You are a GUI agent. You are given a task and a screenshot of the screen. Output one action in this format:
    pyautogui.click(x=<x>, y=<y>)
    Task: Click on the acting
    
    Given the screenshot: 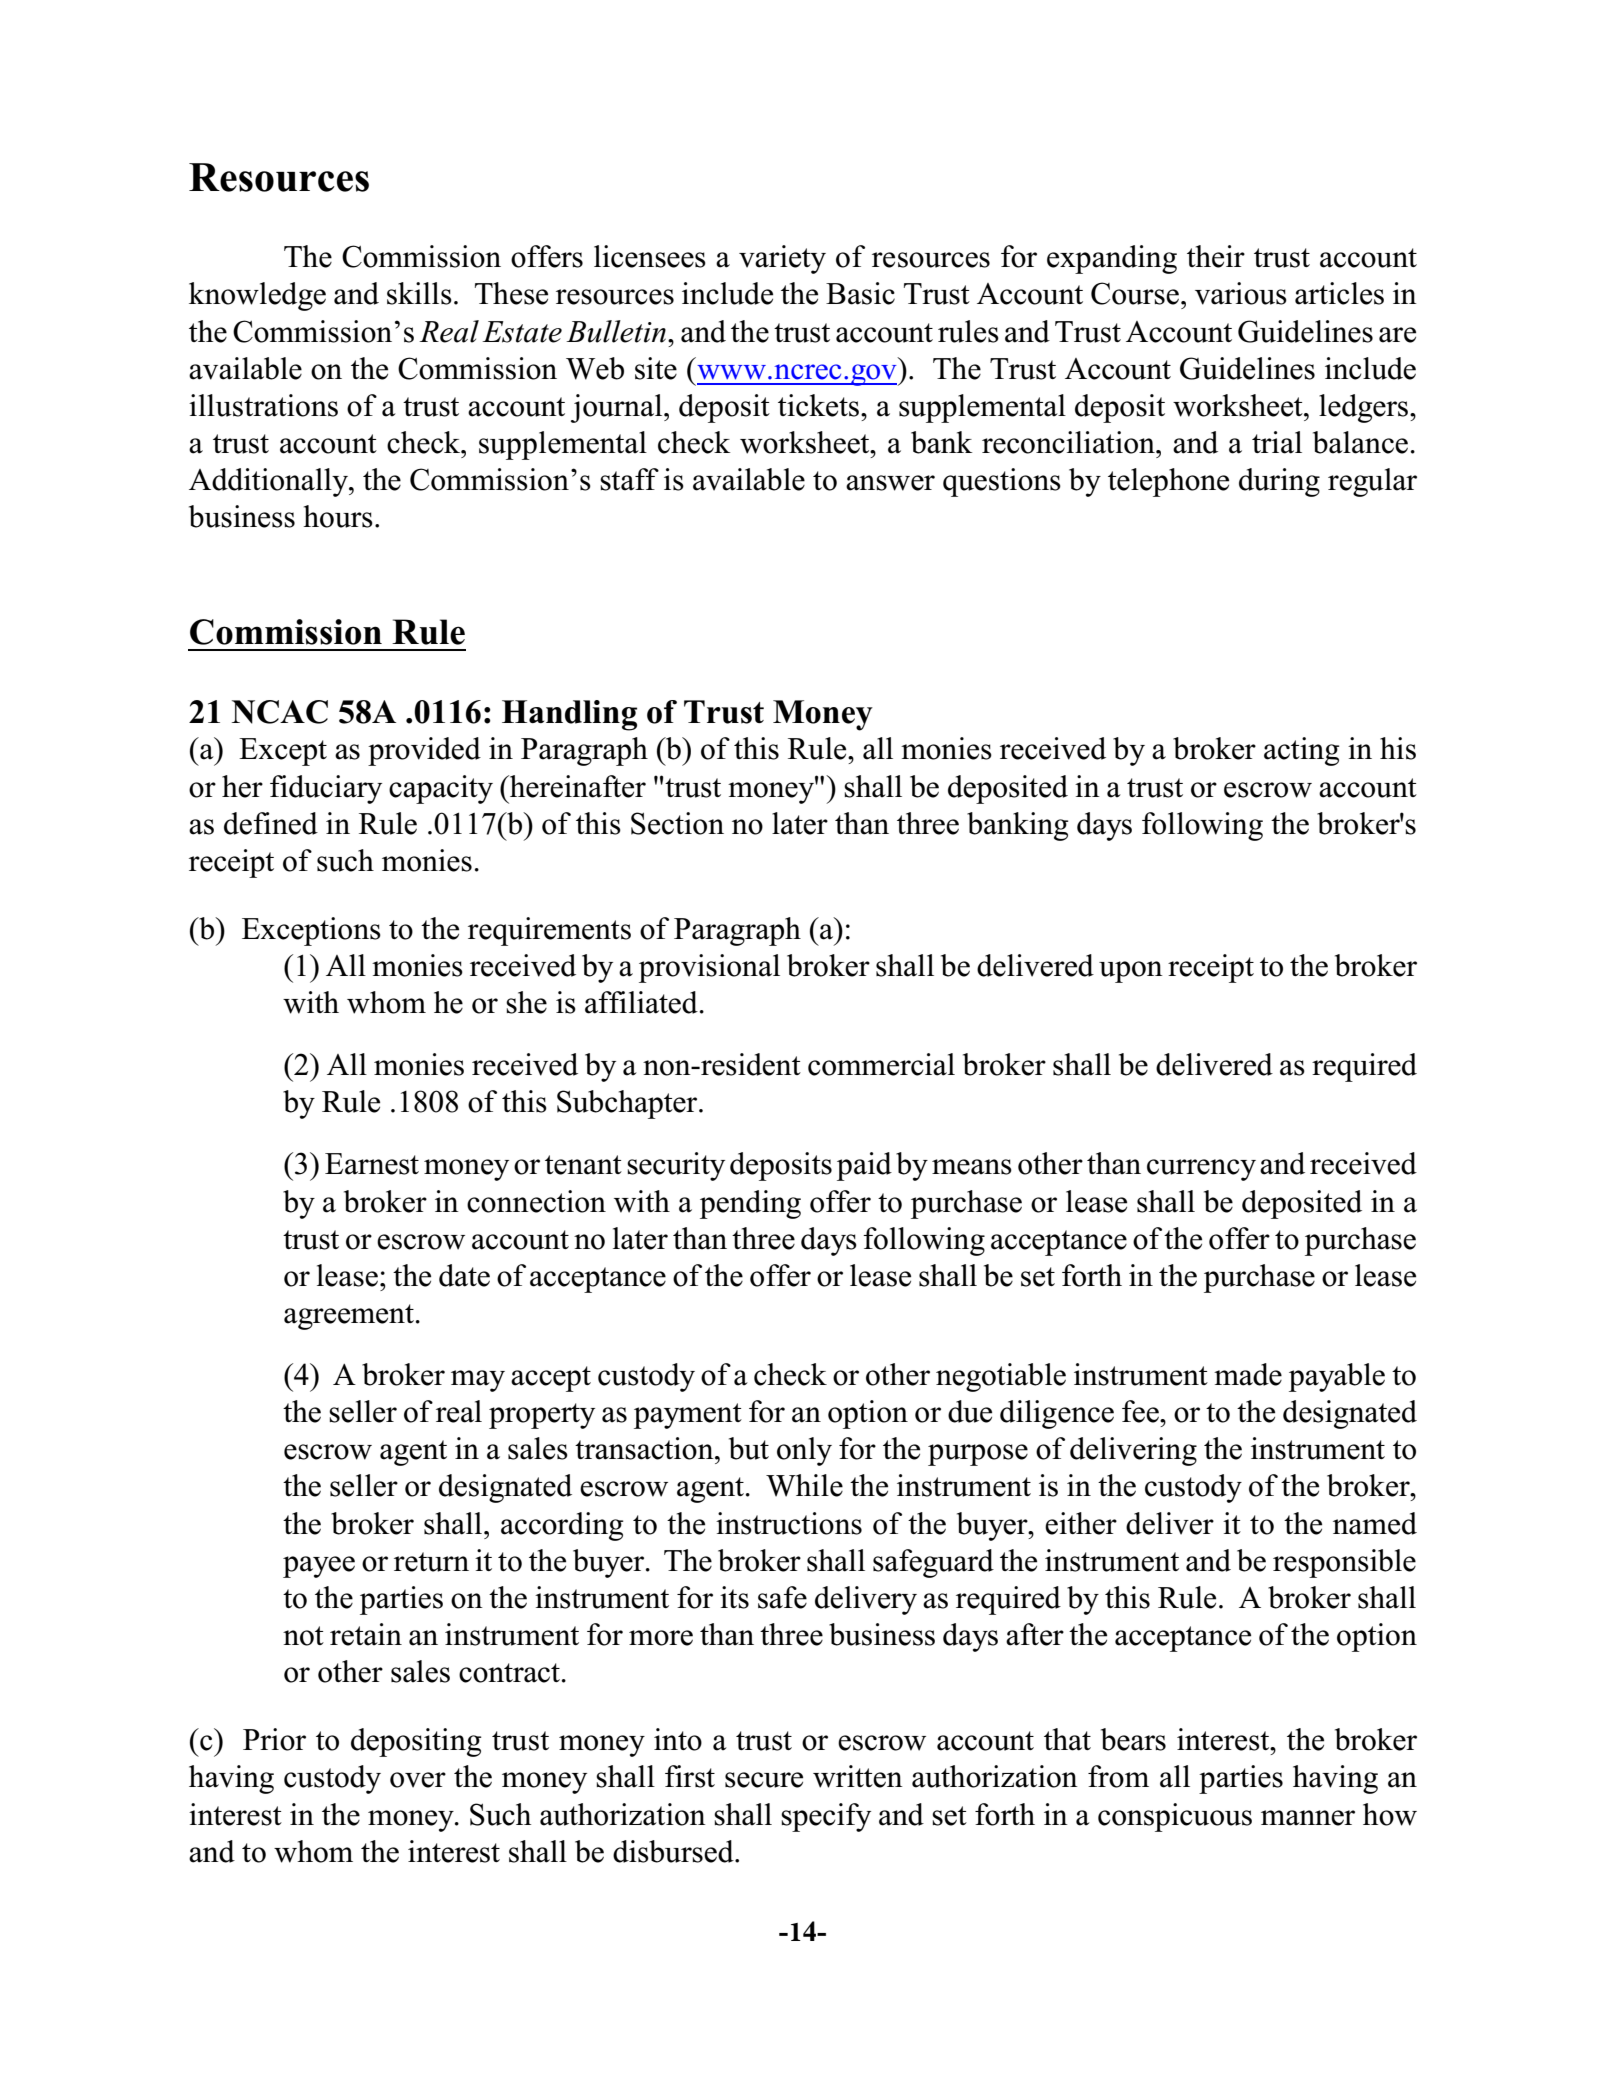 What is the action you would take?
    pyautogui.click(x=1302, y=751)
